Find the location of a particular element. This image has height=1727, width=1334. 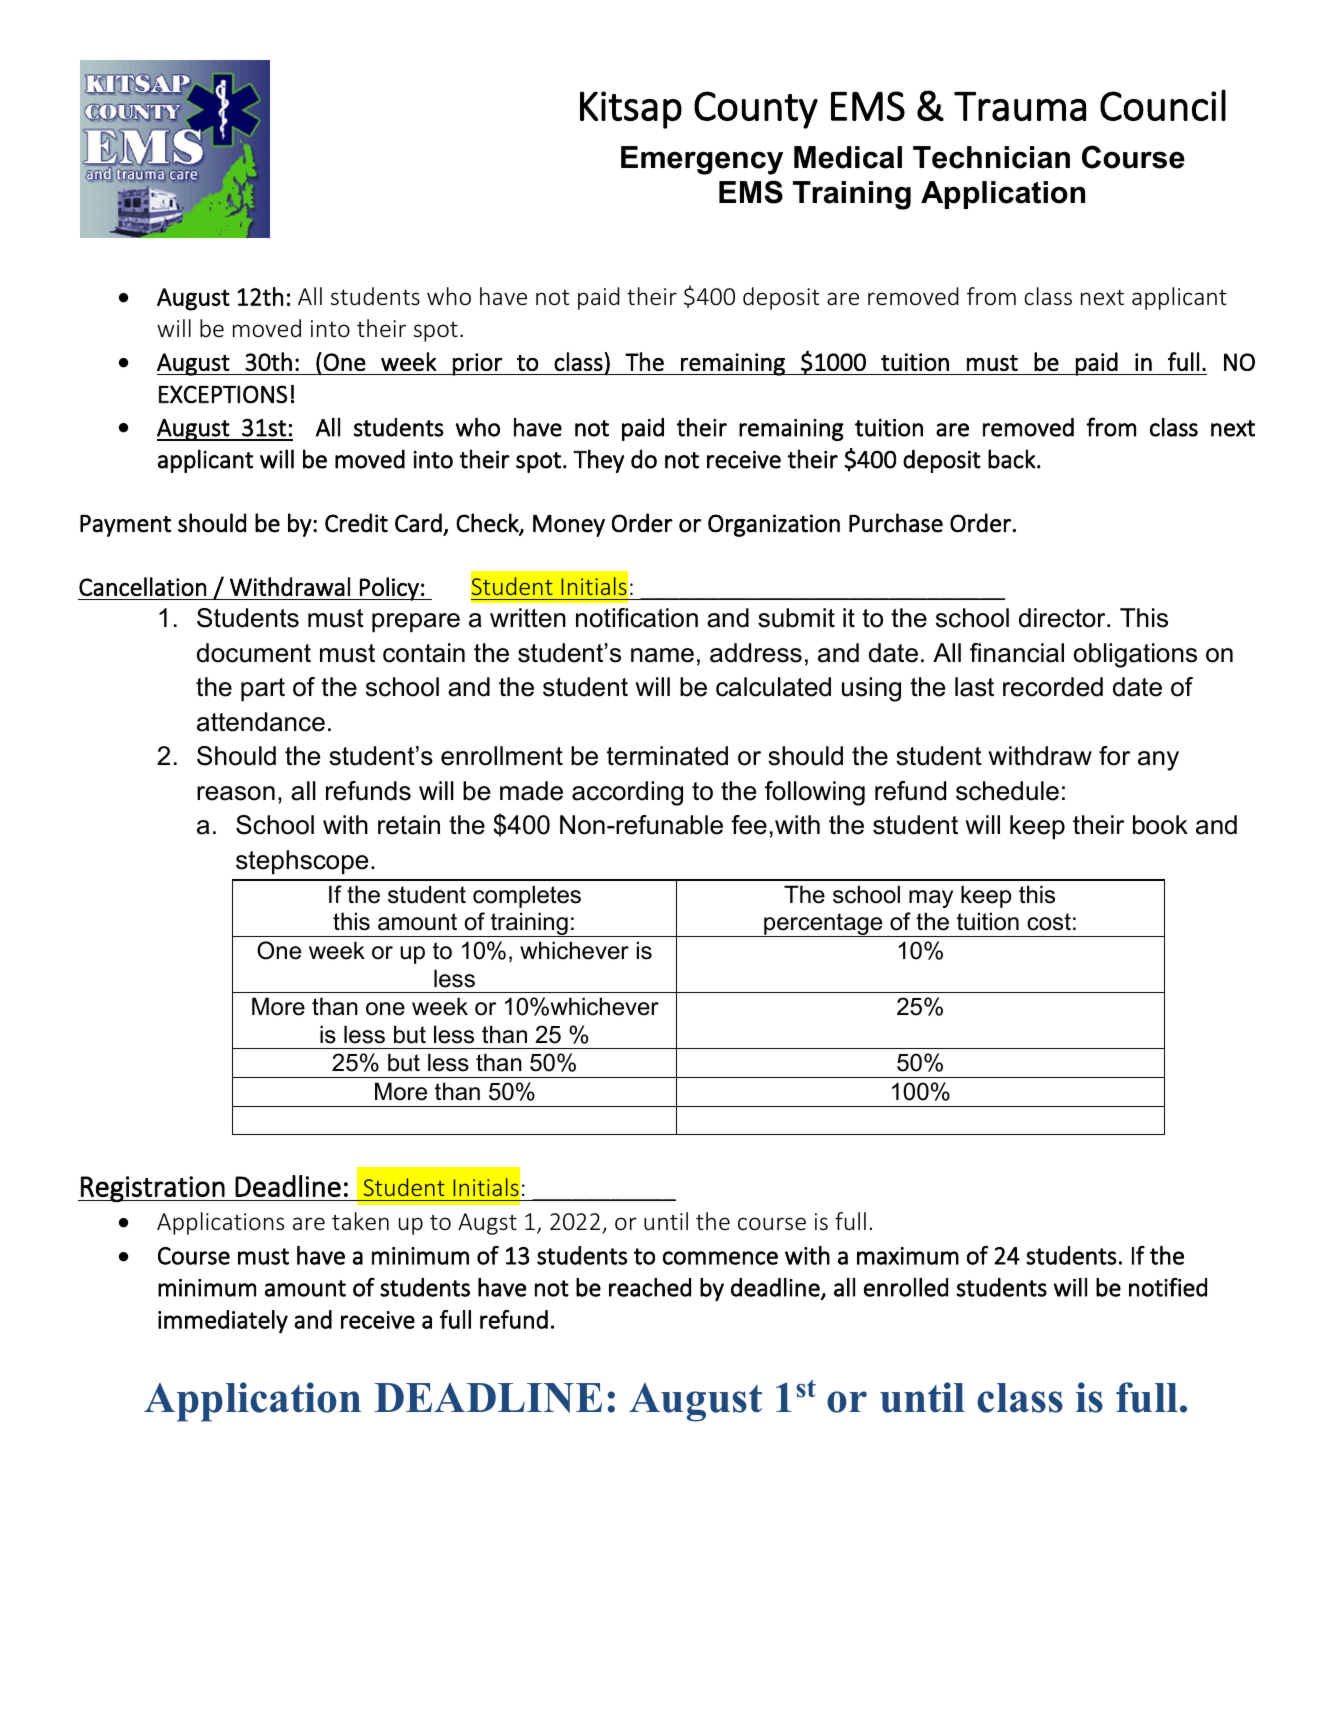

Technician is located at coordinates (991, 157).
